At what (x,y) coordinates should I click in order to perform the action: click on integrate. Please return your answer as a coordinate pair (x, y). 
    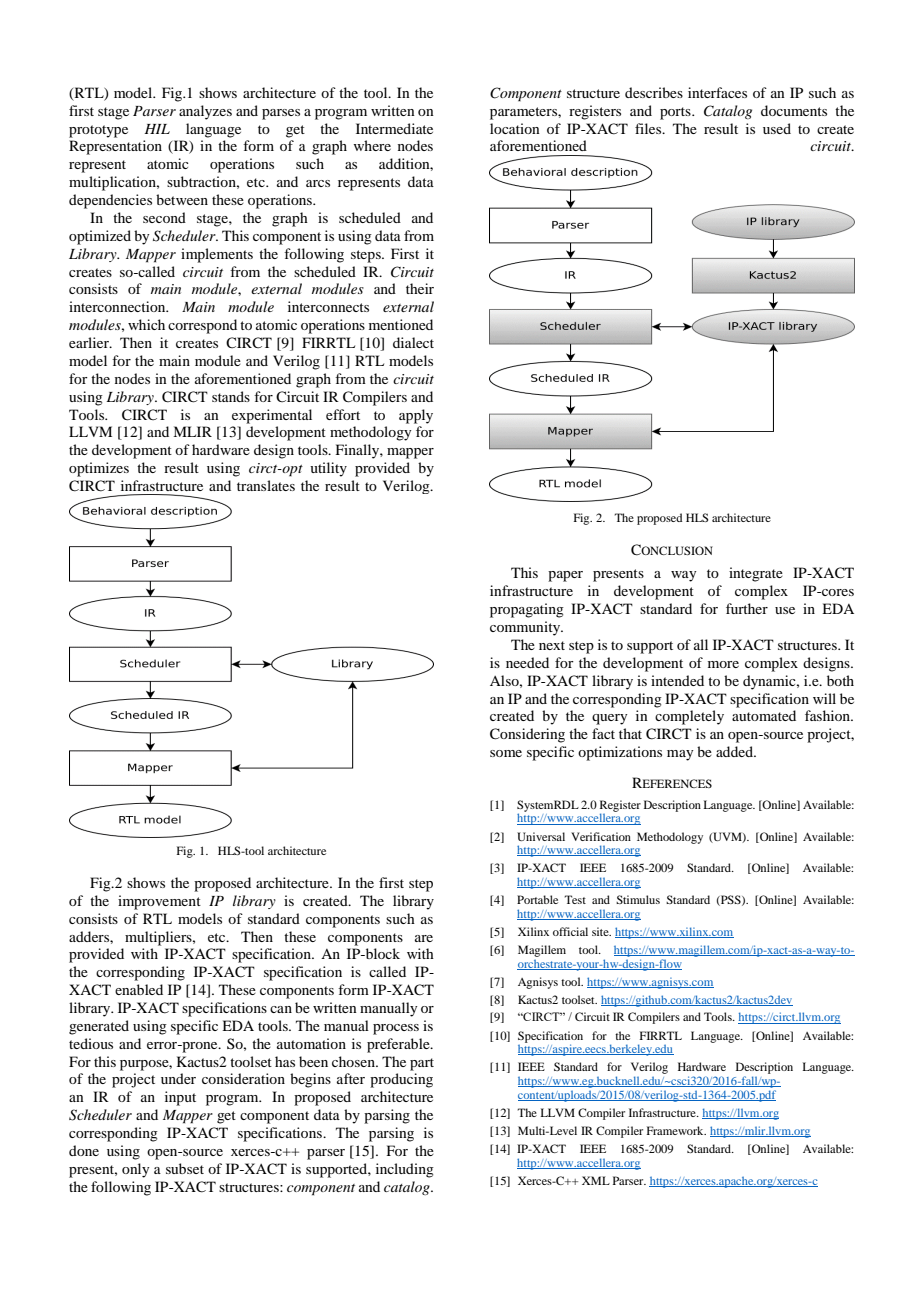
    Looking at the image, I should click on (756, 574).
